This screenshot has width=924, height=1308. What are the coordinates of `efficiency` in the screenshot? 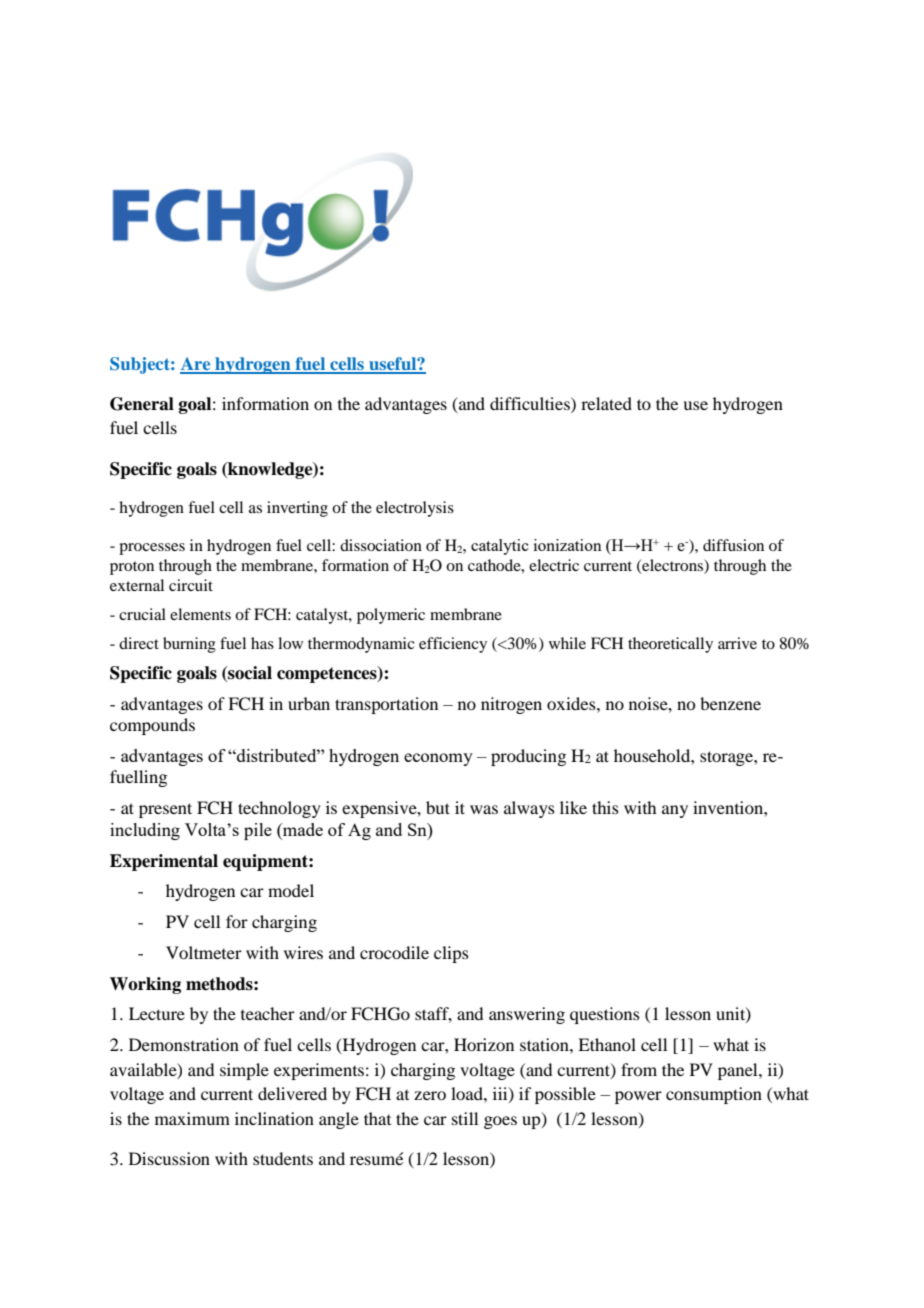 It's located at (453, 645).
